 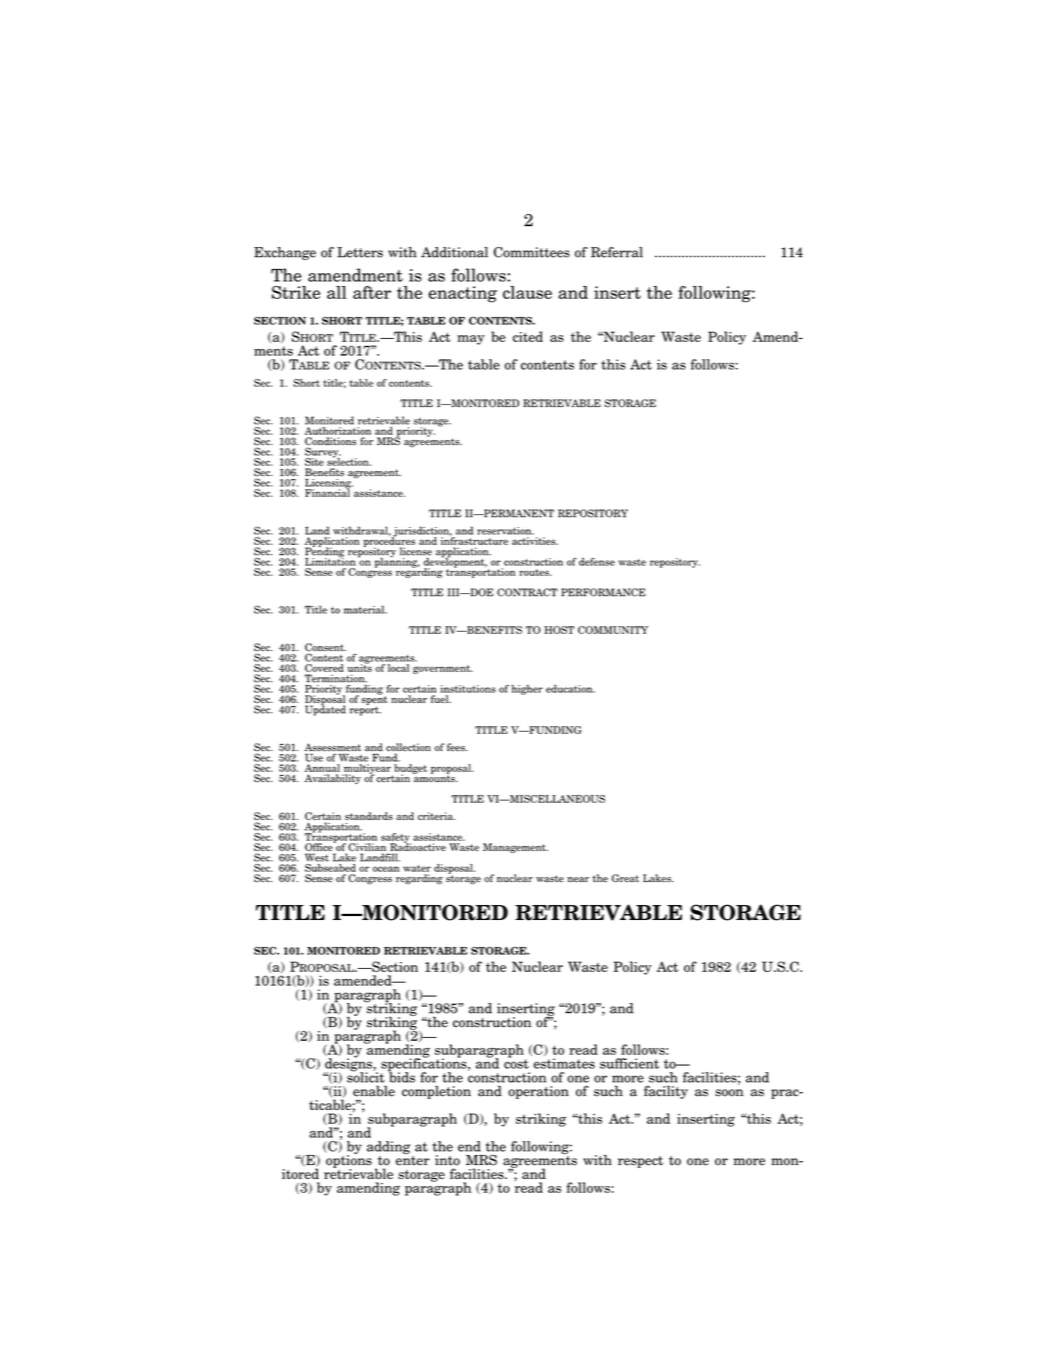 I want to click on Consent, so click(x=325, y=648).
